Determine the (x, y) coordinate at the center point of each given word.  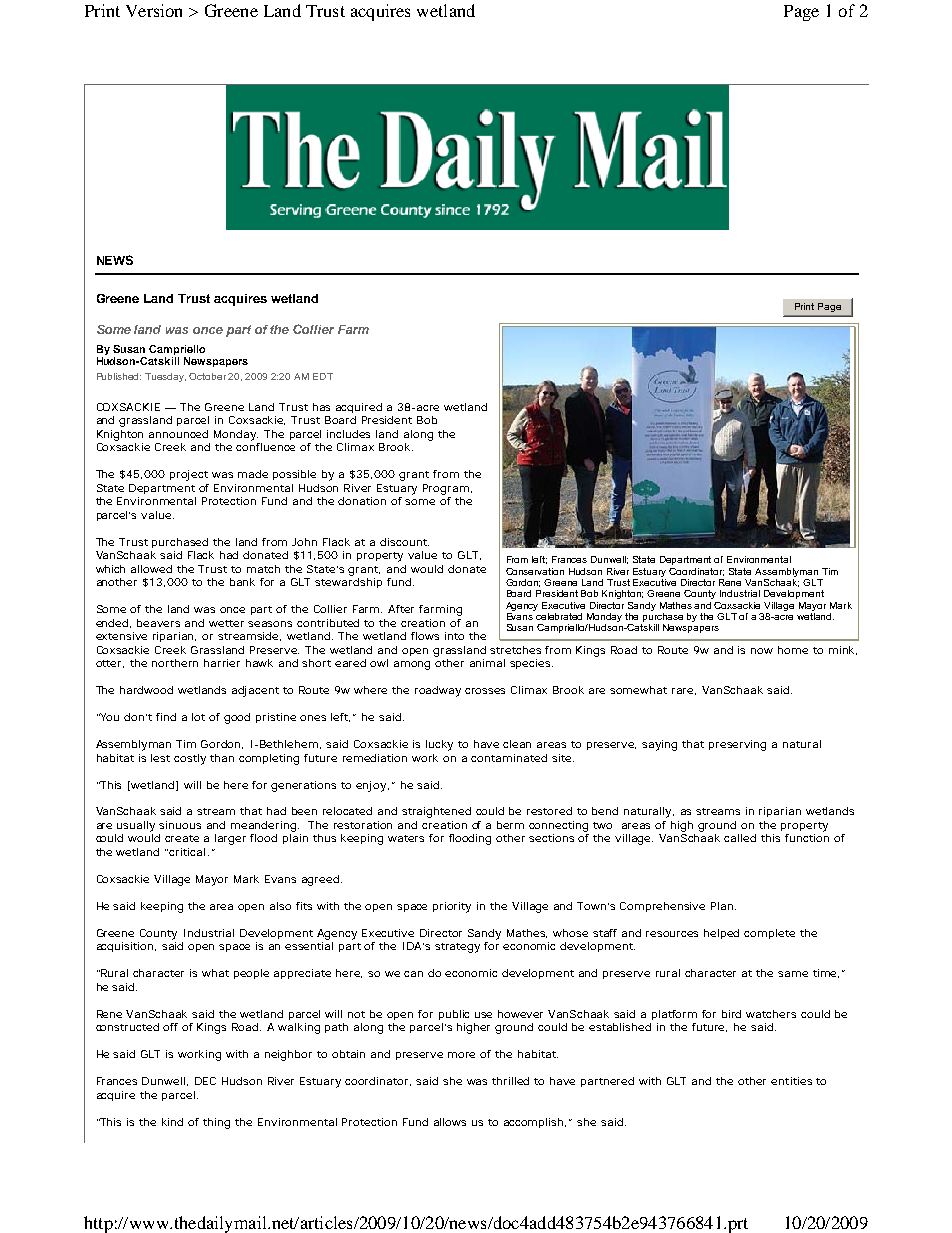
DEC (205, 1081)
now (762, 651)
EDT (323, 376)
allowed (151, 569)
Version (154, 10)
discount (404, 542)
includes (348, 434)
